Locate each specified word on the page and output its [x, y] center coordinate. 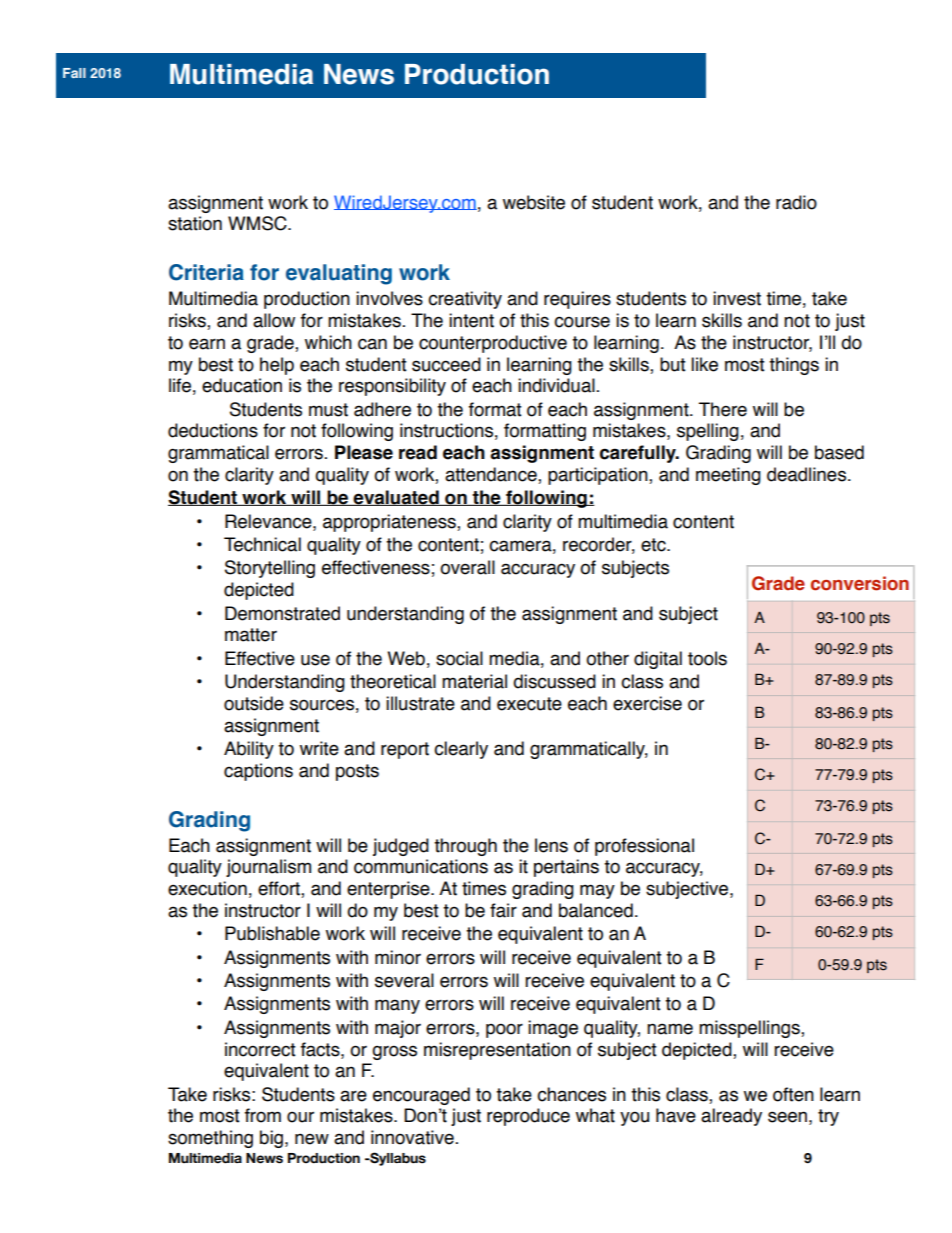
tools [707, 658]
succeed [446, 364]
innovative [412, 1137]
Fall [74, 73]
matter [251, 635]
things [794, 366]
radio [796, 202]
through [465, 847]
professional [644, 847]
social [459, 658]
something [210, 1139]
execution [207, 888]
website [534, 202]
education [242, 385]
